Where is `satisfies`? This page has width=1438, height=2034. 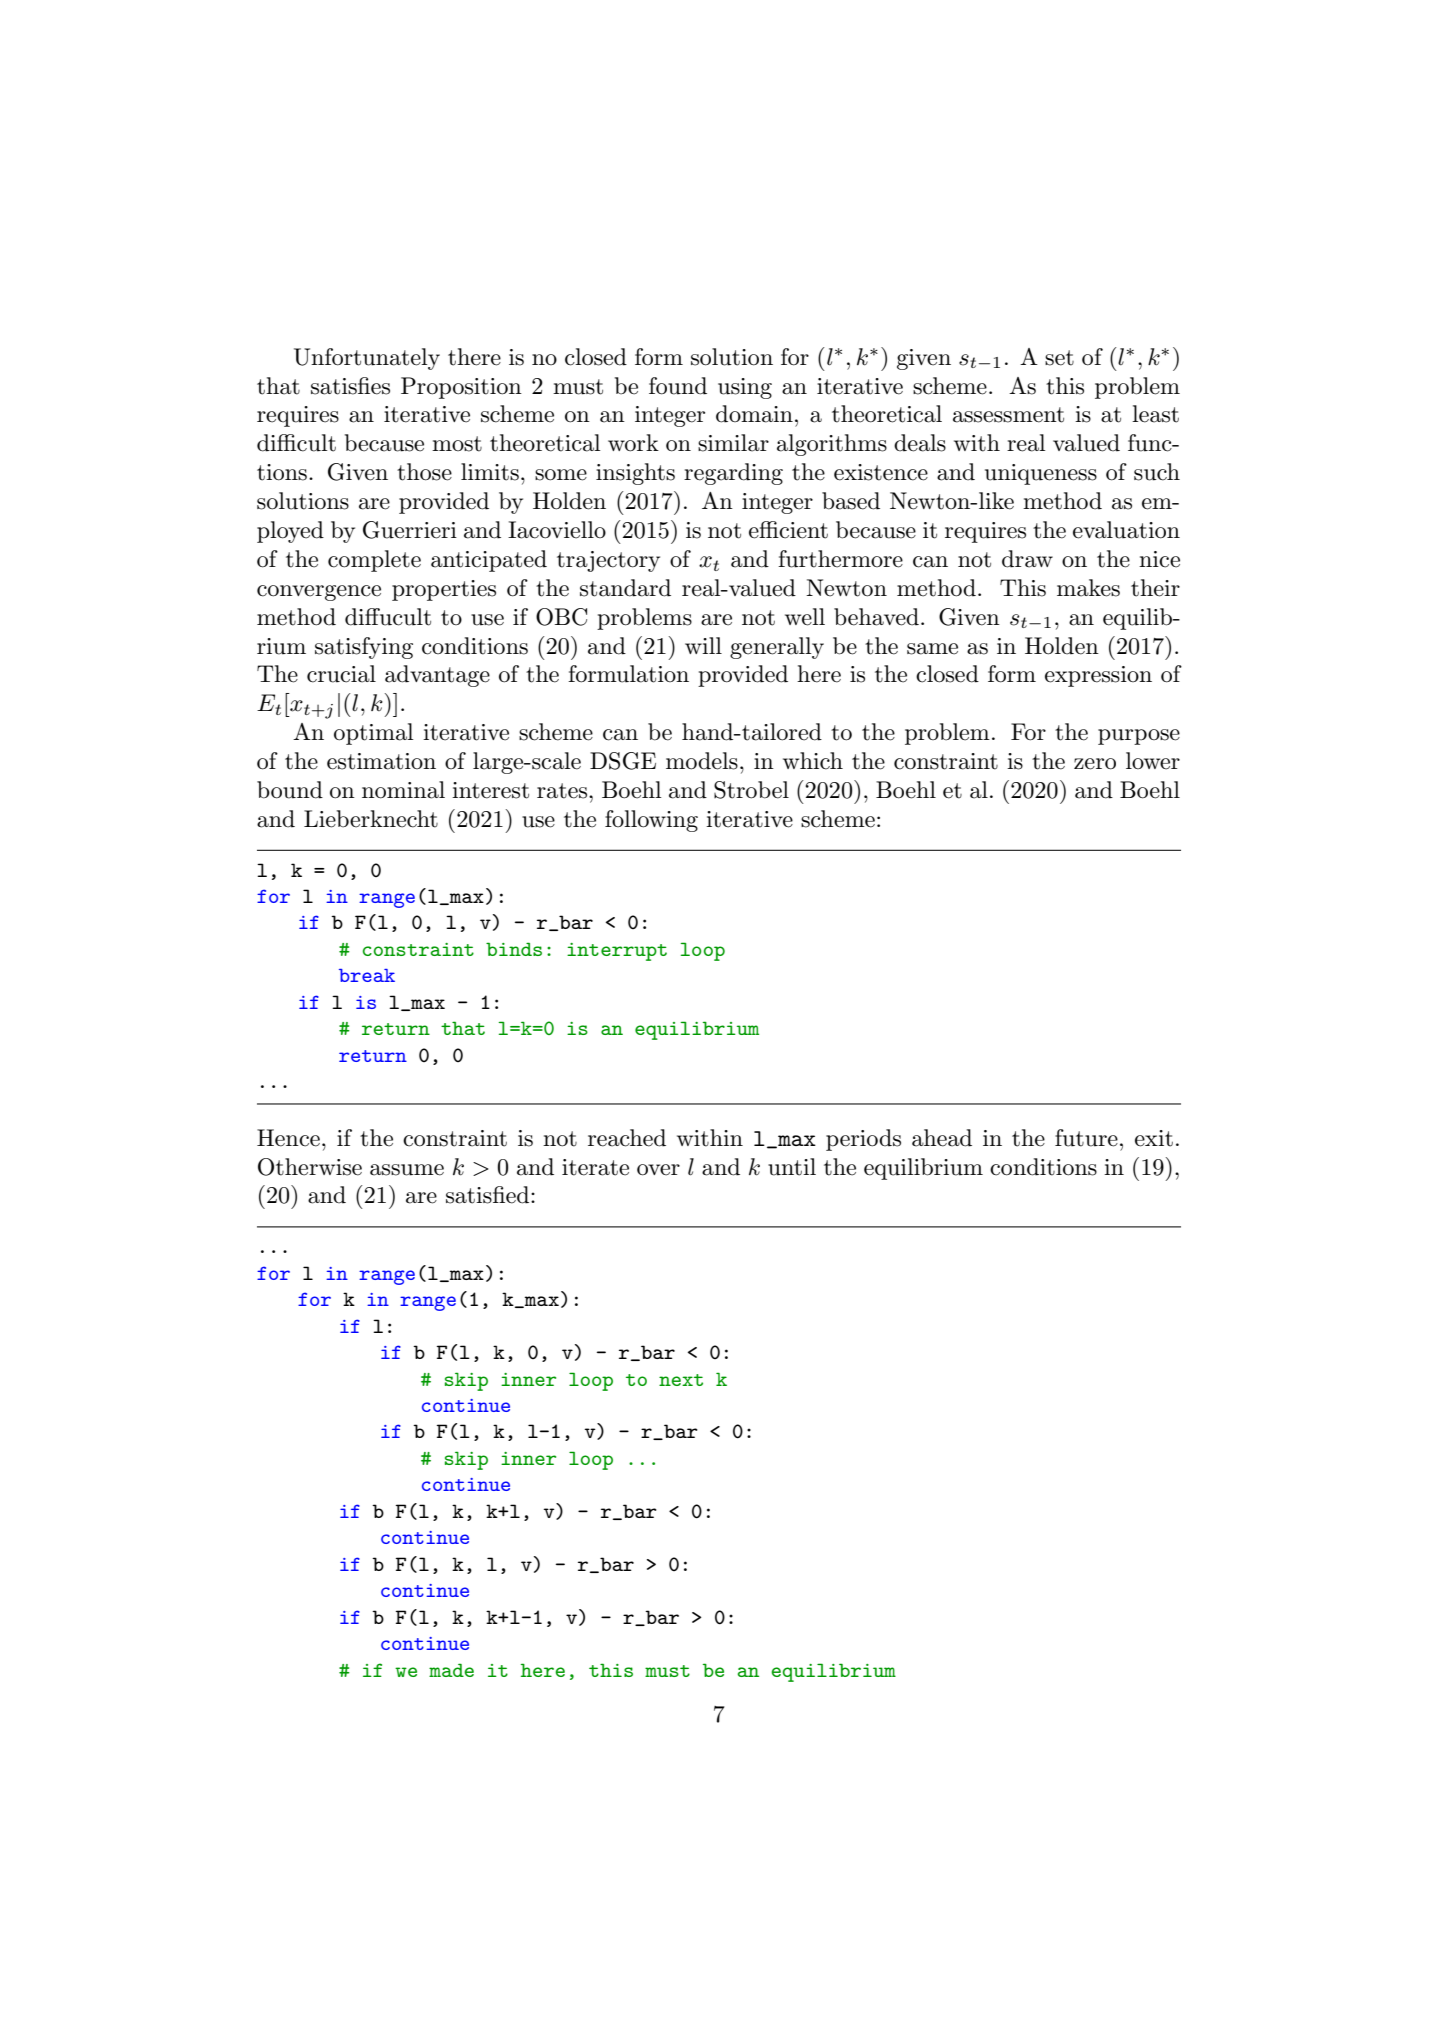
satisfies is located at coordinates (350, 386).
